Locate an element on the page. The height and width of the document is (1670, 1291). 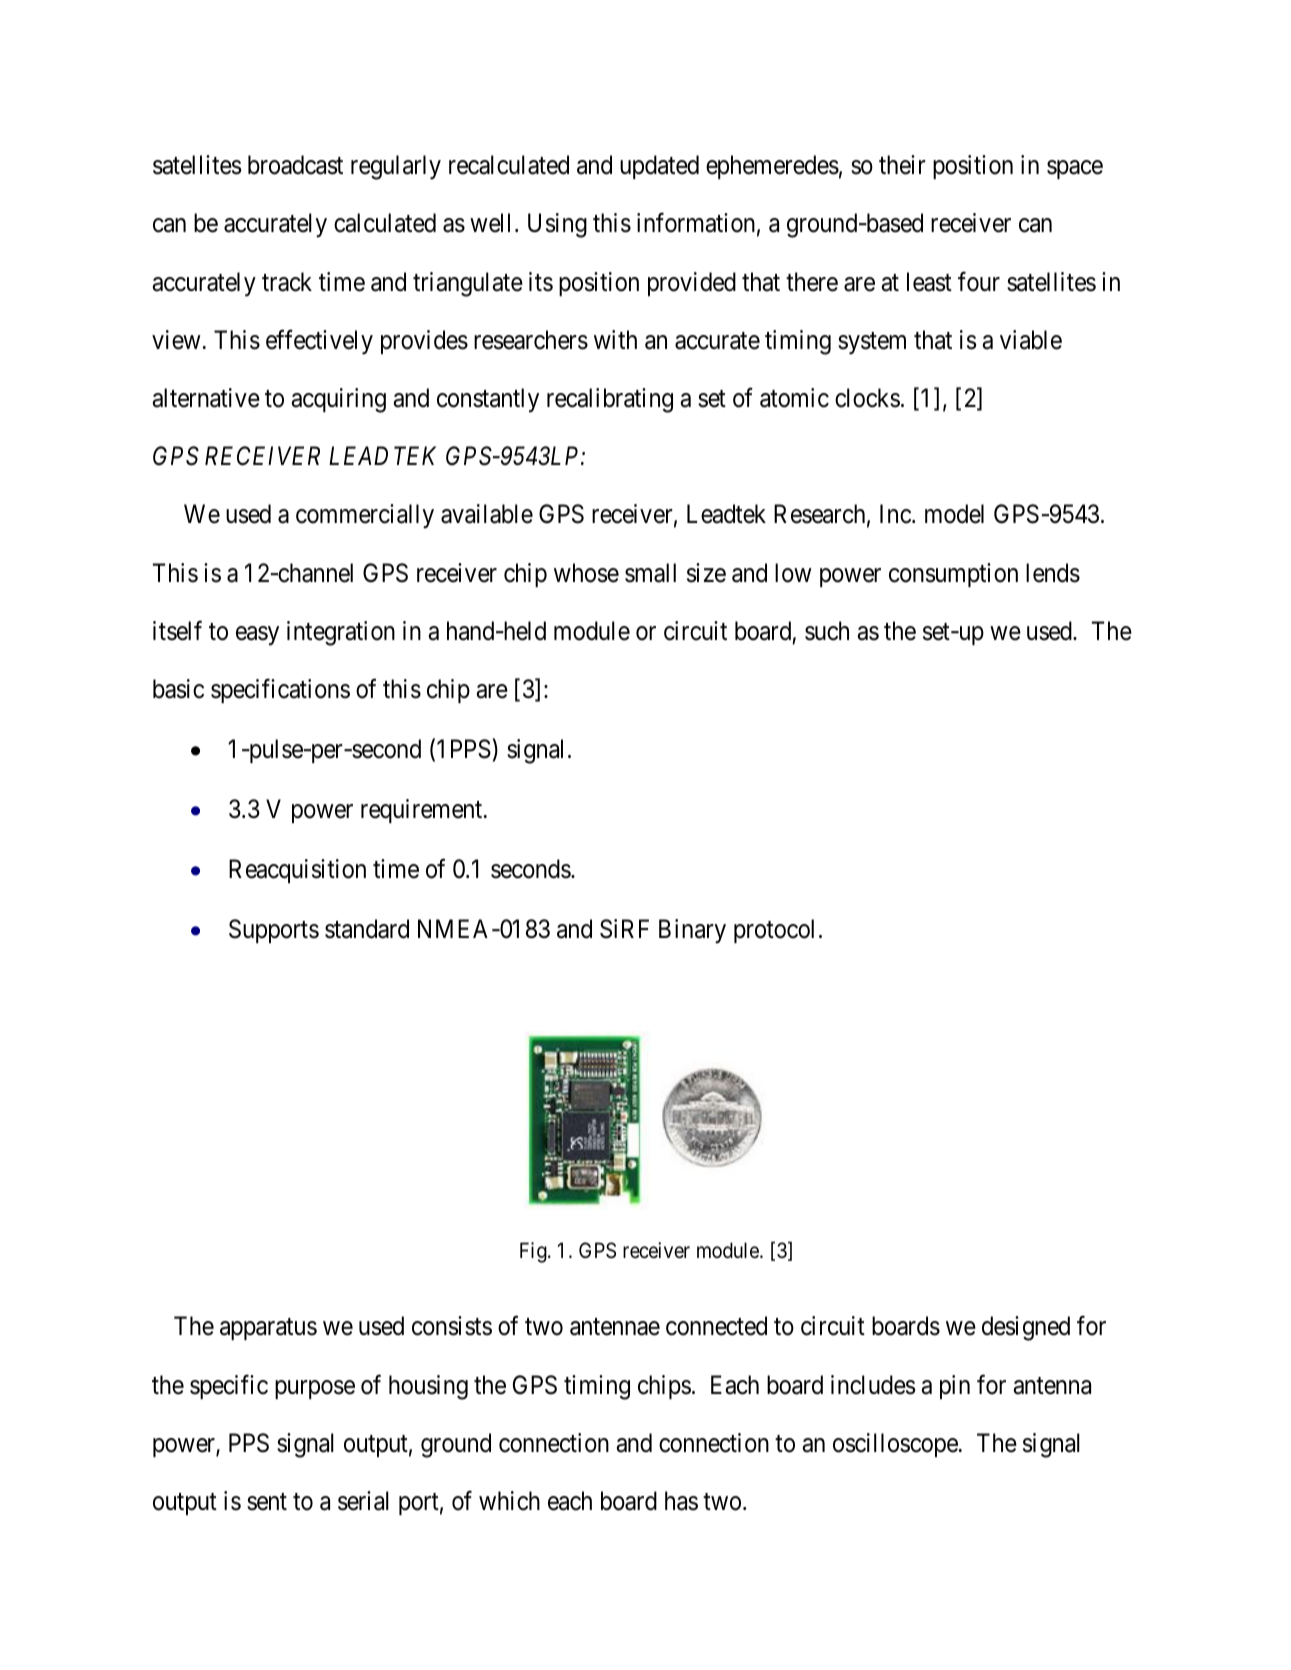
protocol is located at coordinates (774, 931).
